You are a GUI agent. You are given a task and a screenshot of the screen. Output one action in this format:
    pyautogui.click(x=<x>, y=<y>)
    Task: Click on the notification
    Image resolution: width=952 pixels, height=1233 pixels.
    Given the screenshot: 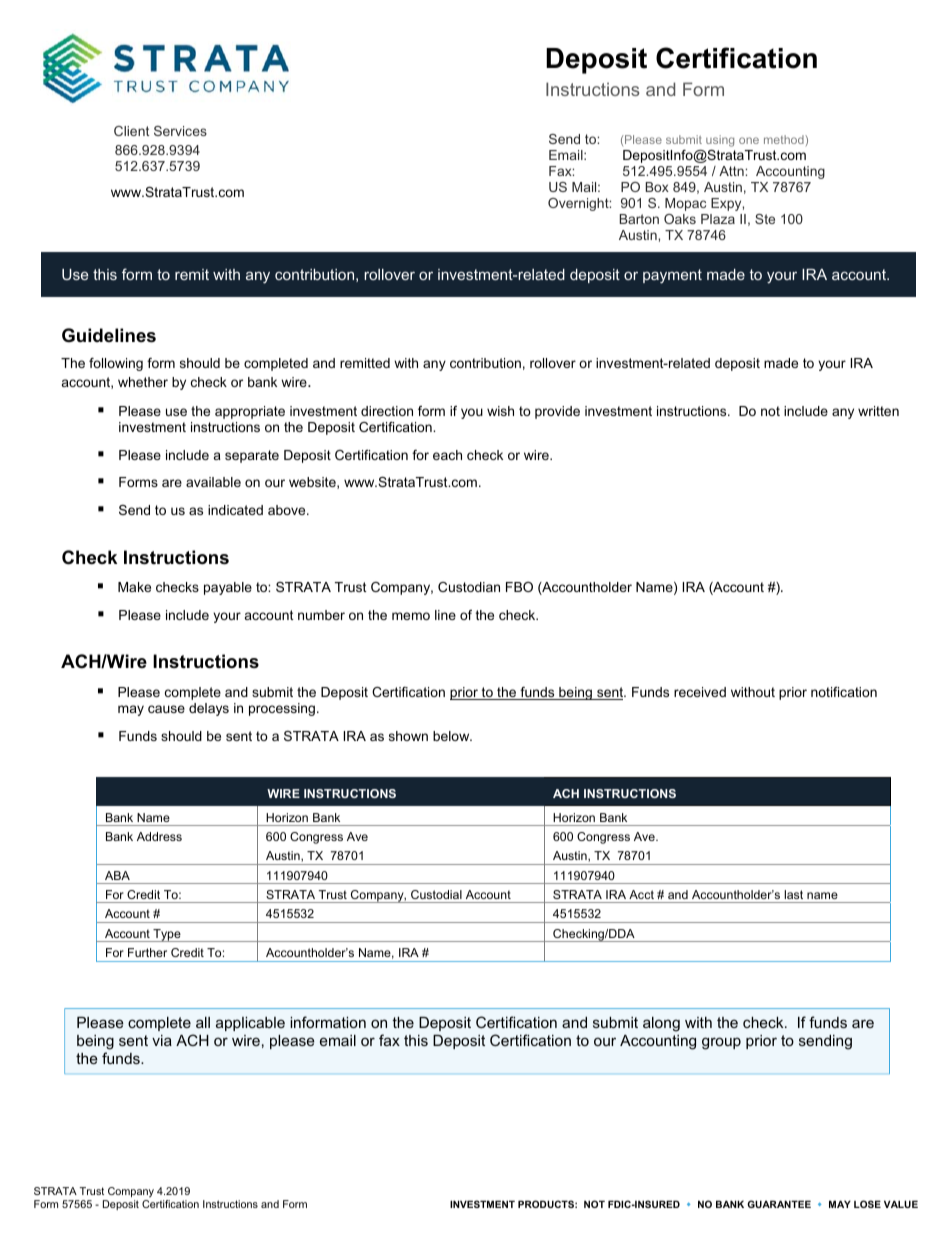 What is the action you would take?
    pyautogui.click(x=844, y=692)
